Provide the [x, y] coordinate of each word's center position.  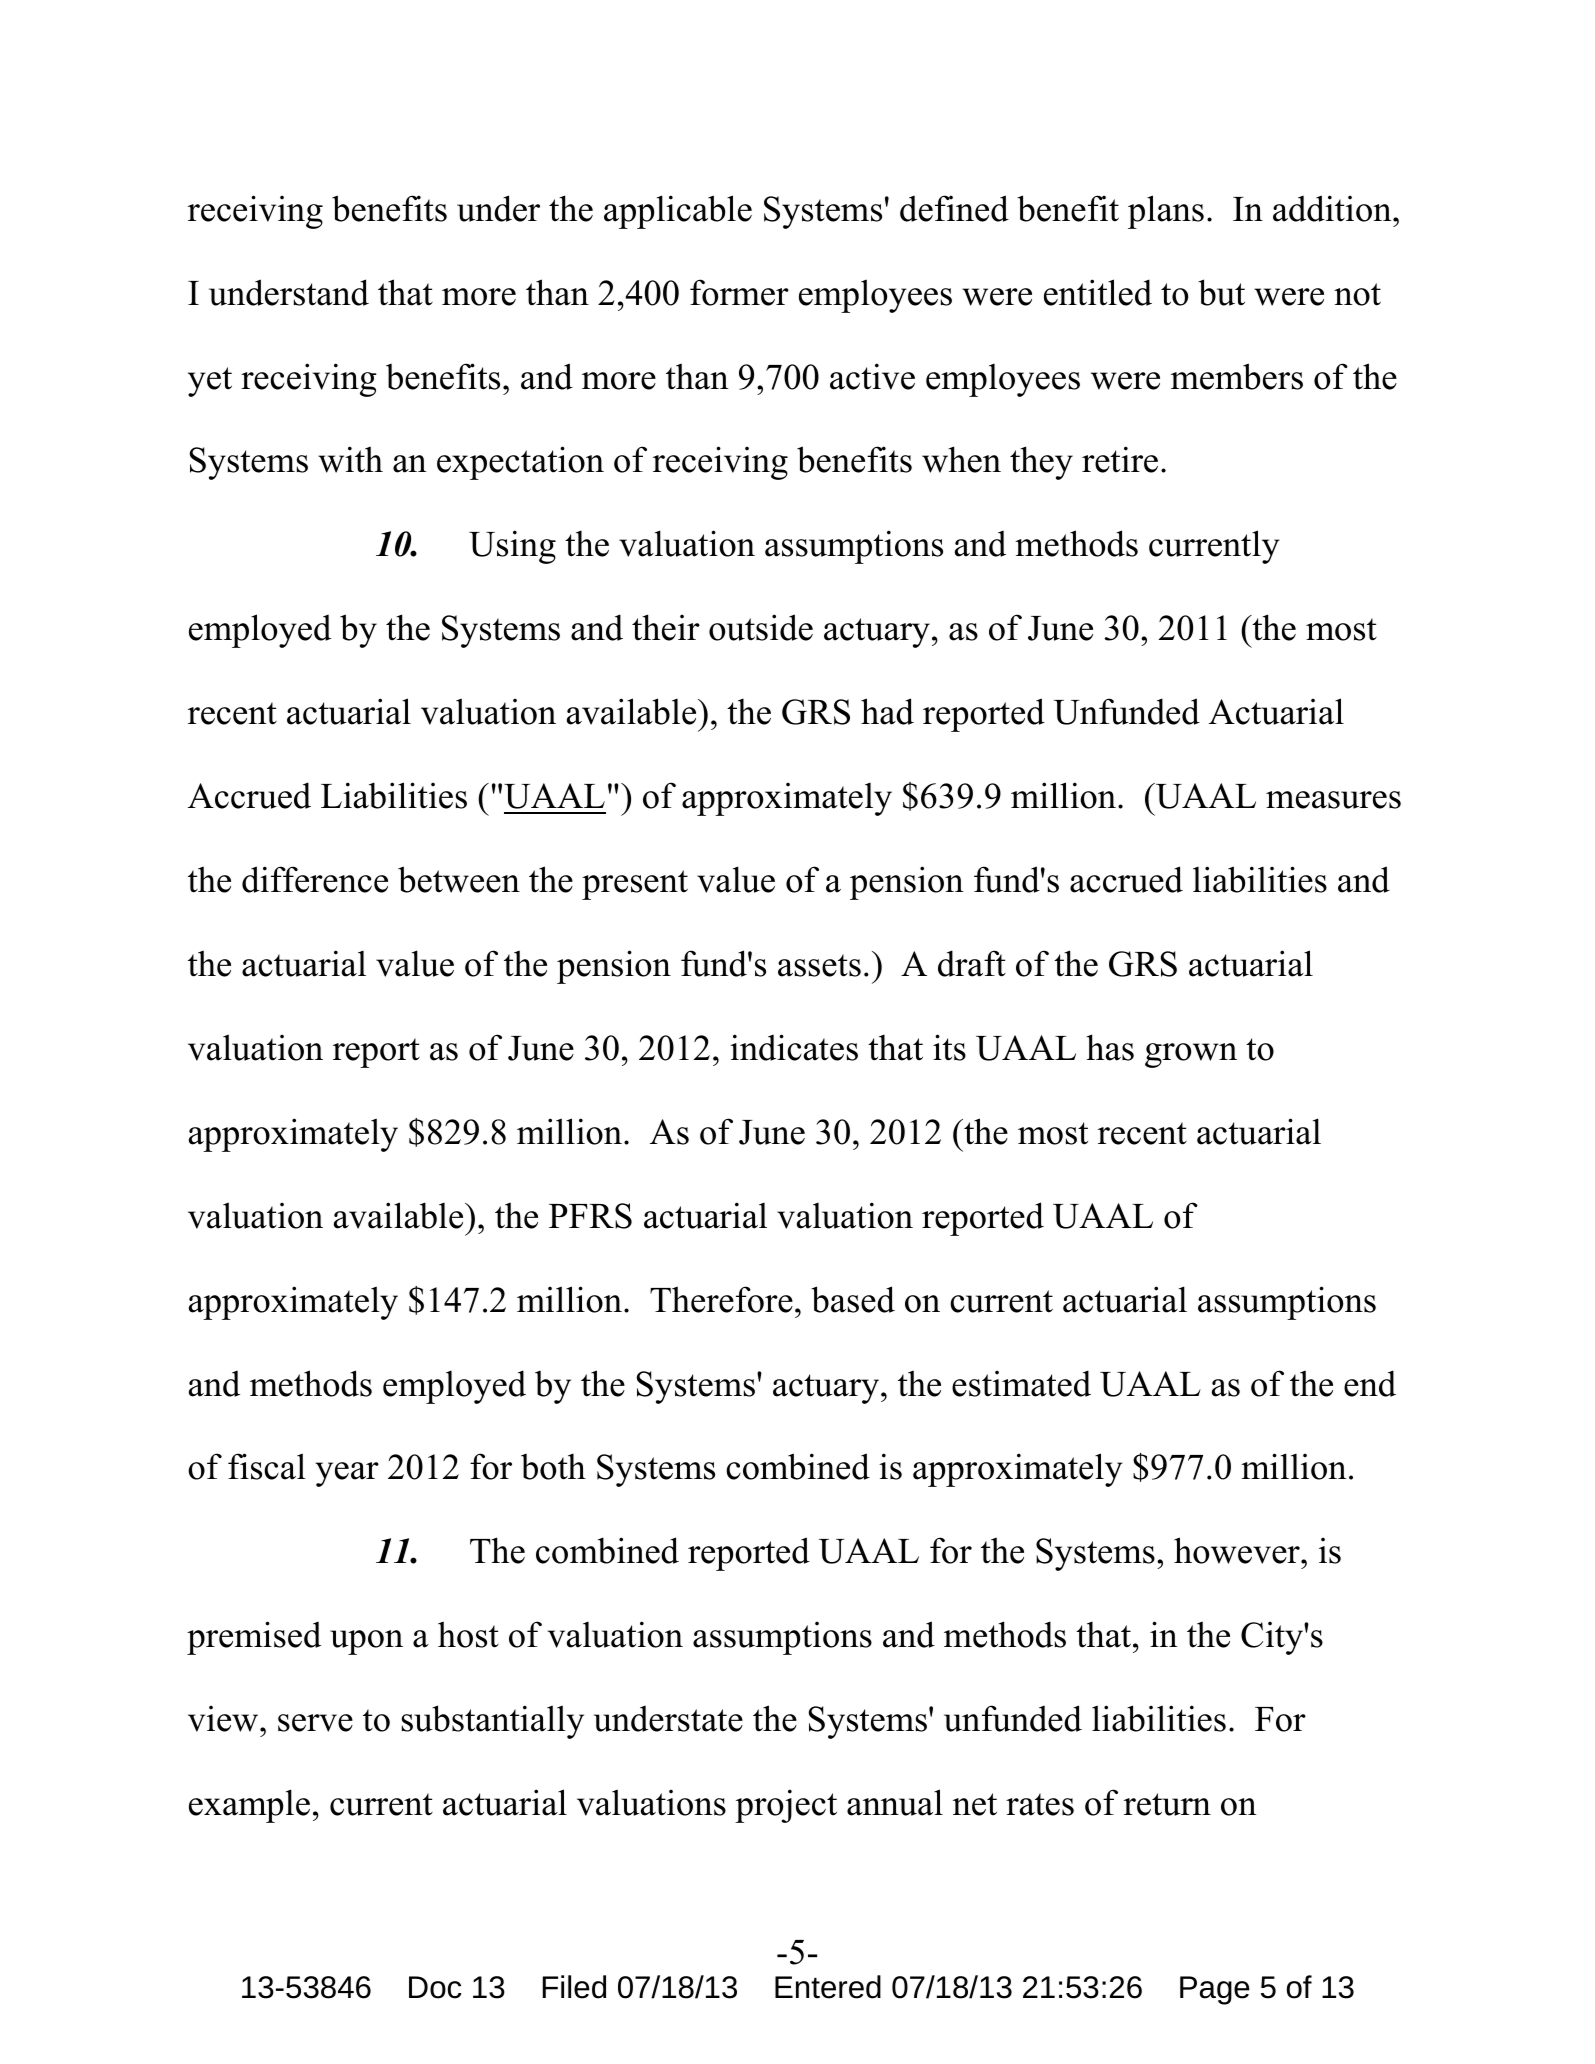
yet [210, 382]
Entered [828, 1987]
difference [315, 879]
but [1221, 292]
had [887, 711]
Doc [435, 1987]
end [1370, 1383]
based [853, 1299]
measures [1333, 800]
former [739, 292]
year [347, 1474]
